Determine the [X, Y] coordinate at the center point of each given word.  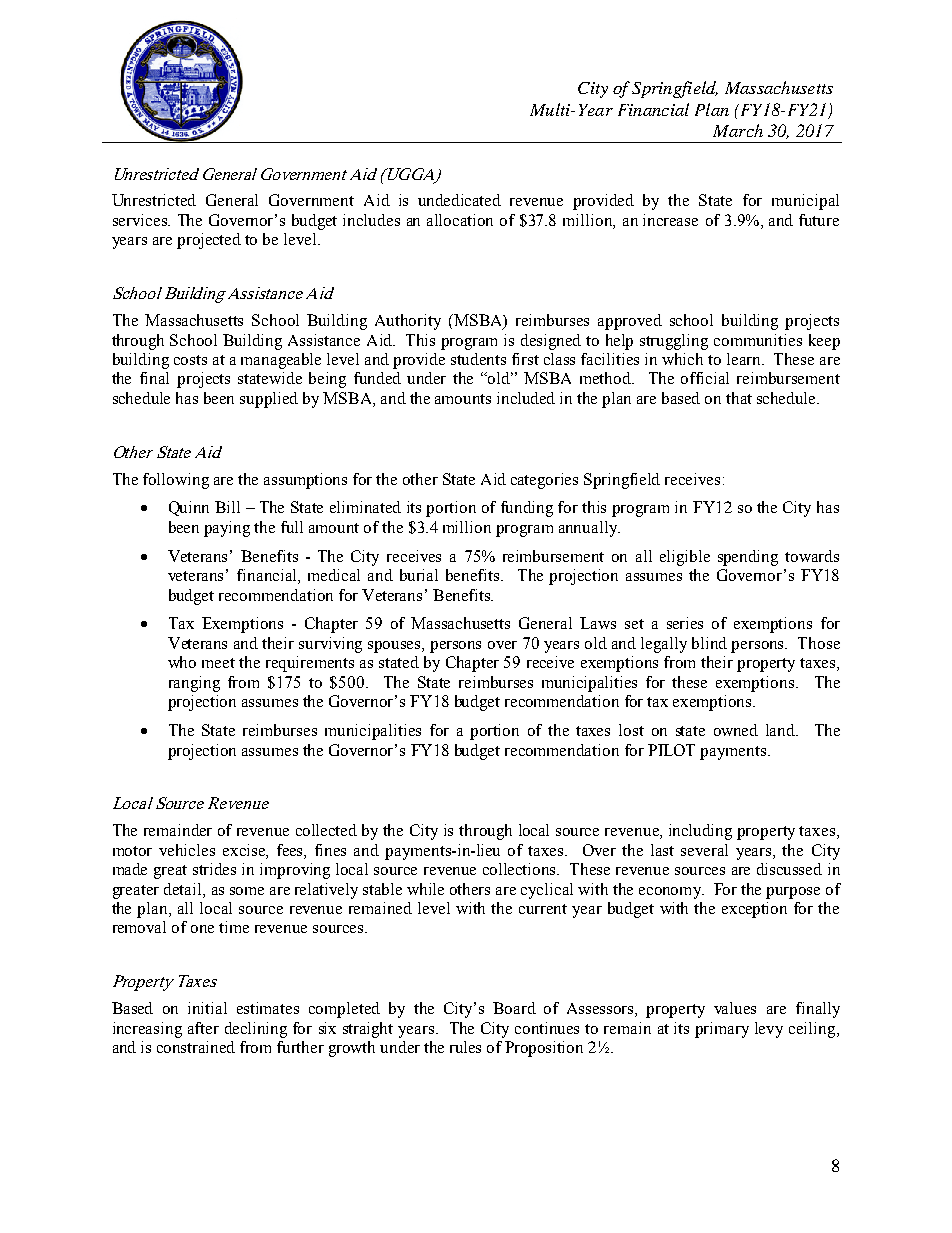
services [141, 220]
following [176, 481]
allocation [460, 220]
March [738, 130]
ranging [194, 684]
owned [736, 730]
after [203, 1028]
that [739, 398]
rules [465, 1047]
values [735, 1008]
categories [544, 481]
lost [631, 730]
